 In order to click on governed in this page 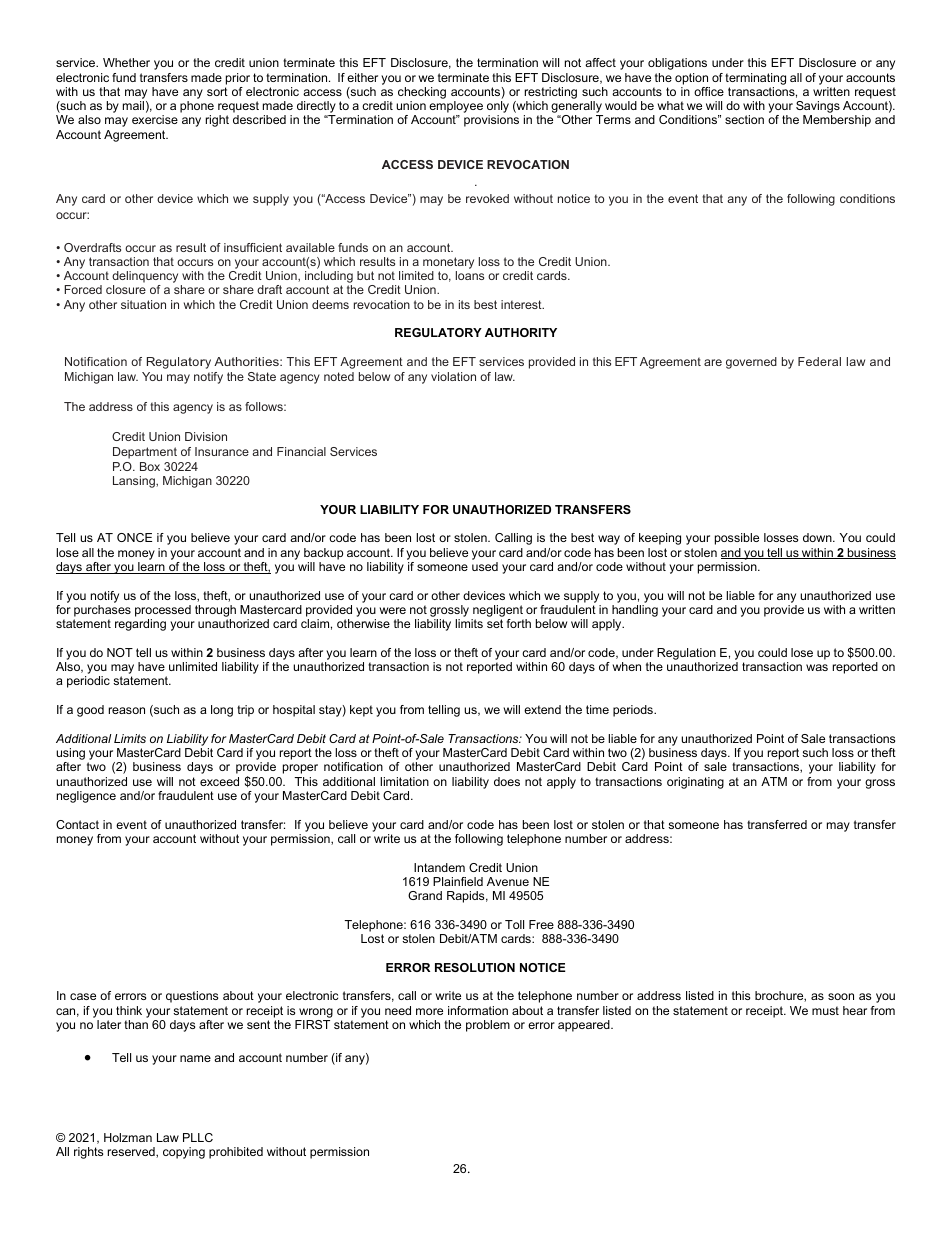, I will do `click(751, 363)`.
